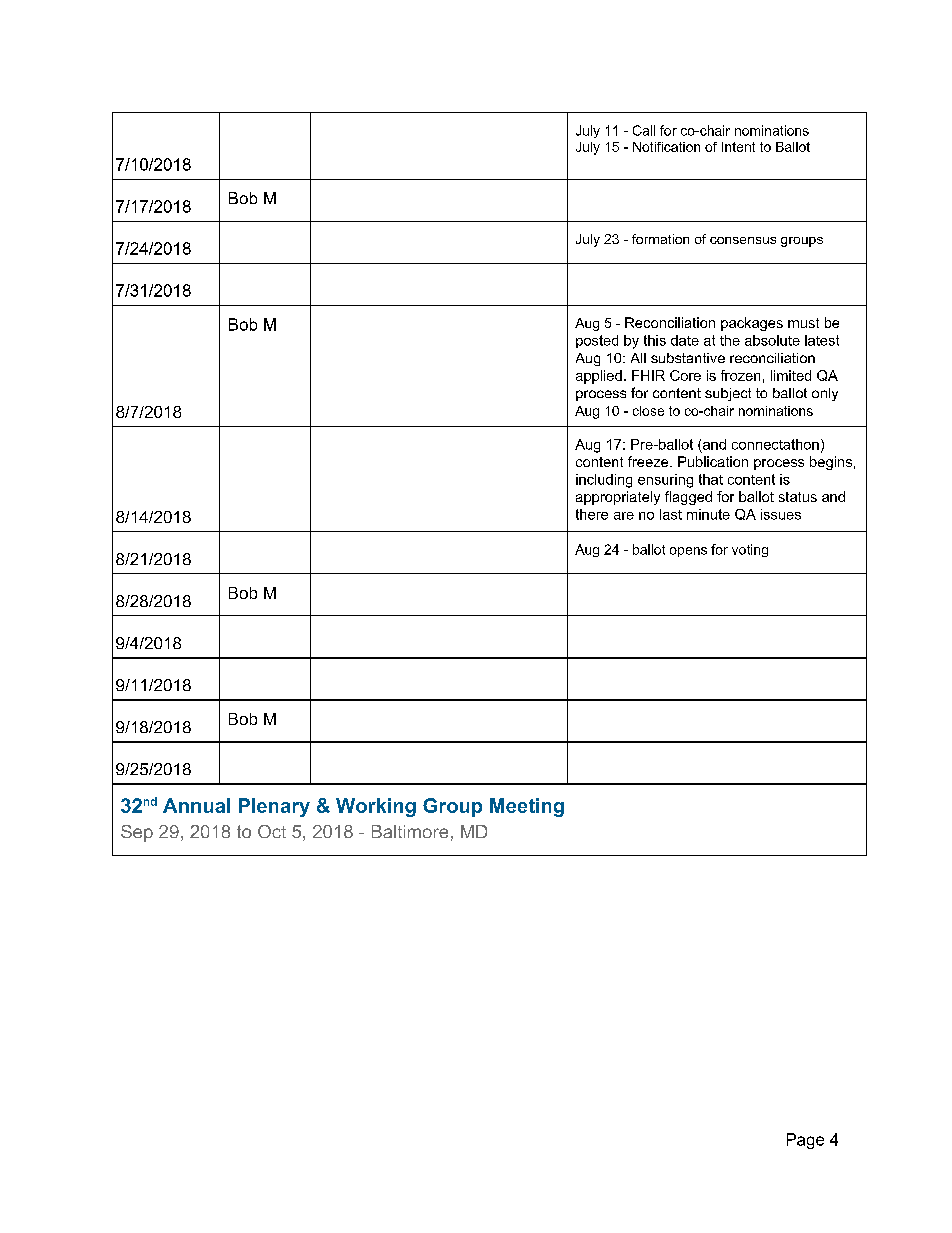 This screenshot has height=1233, width=952. What do you see at coordinates (196, 805) in the screenshot?
I see `Annual` at bounding box center [196, 805].
